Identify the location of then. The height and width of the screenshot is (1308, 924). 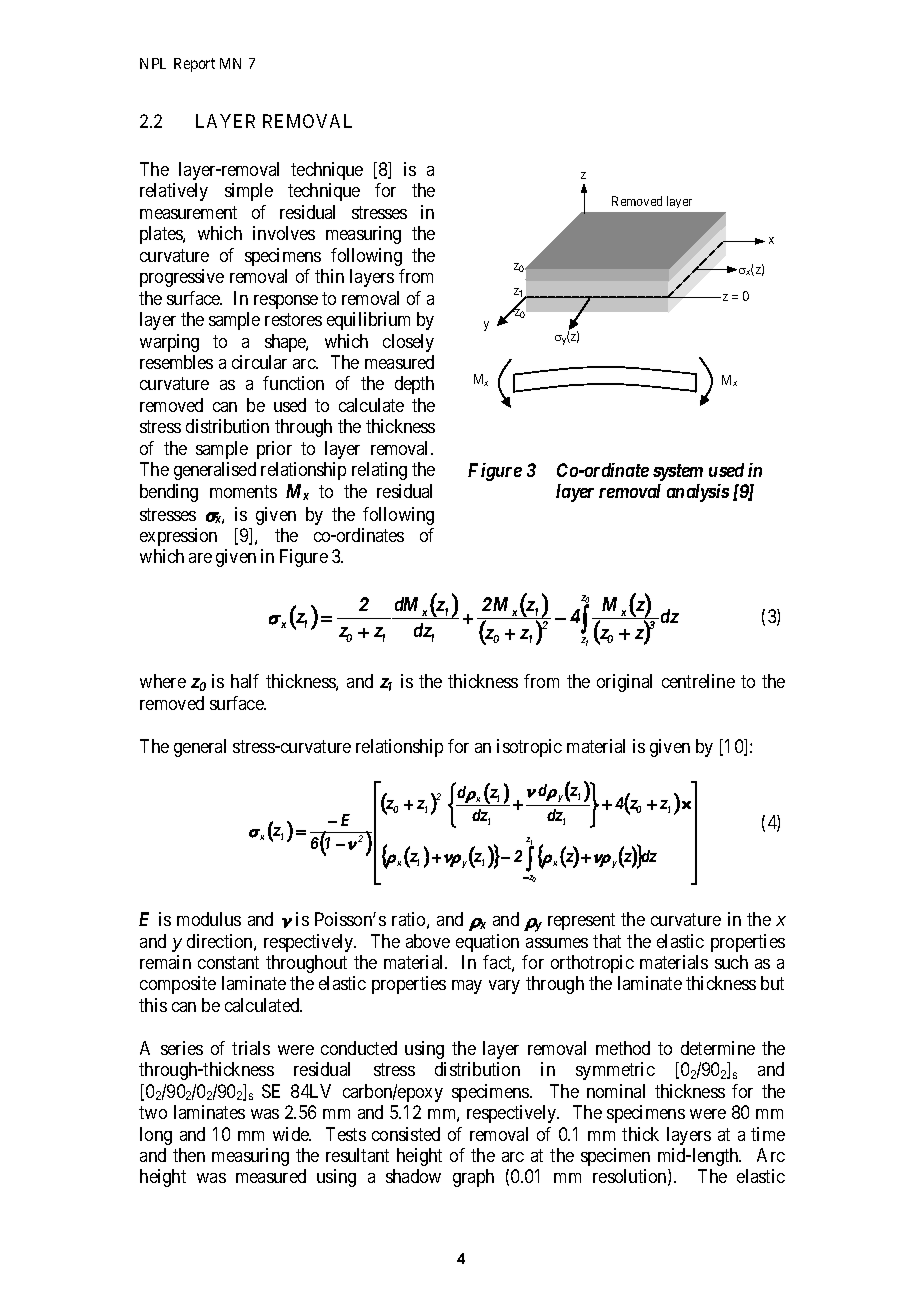
(189, 1155).
